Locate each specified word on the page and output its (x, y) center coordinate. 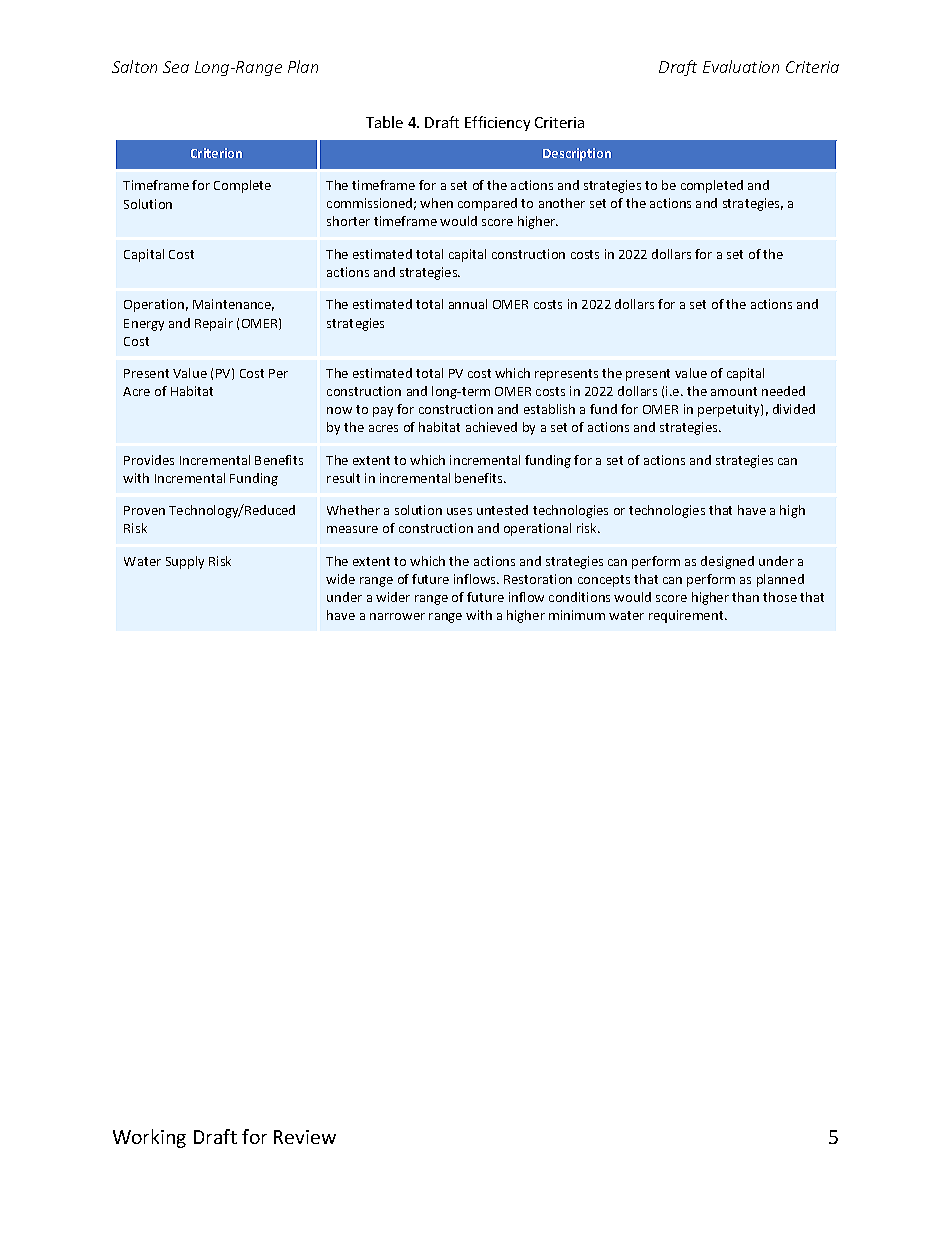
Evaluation (741, 66)
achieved (491, 427)
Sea (176, 67)
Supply (185, 562)
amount (734, 391)
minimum (577, 615)
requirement (687, 616)
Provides (149, 460)
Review (305, 1137)
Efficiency (497, 123)
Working (149, 1138)
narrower (397, 616)
